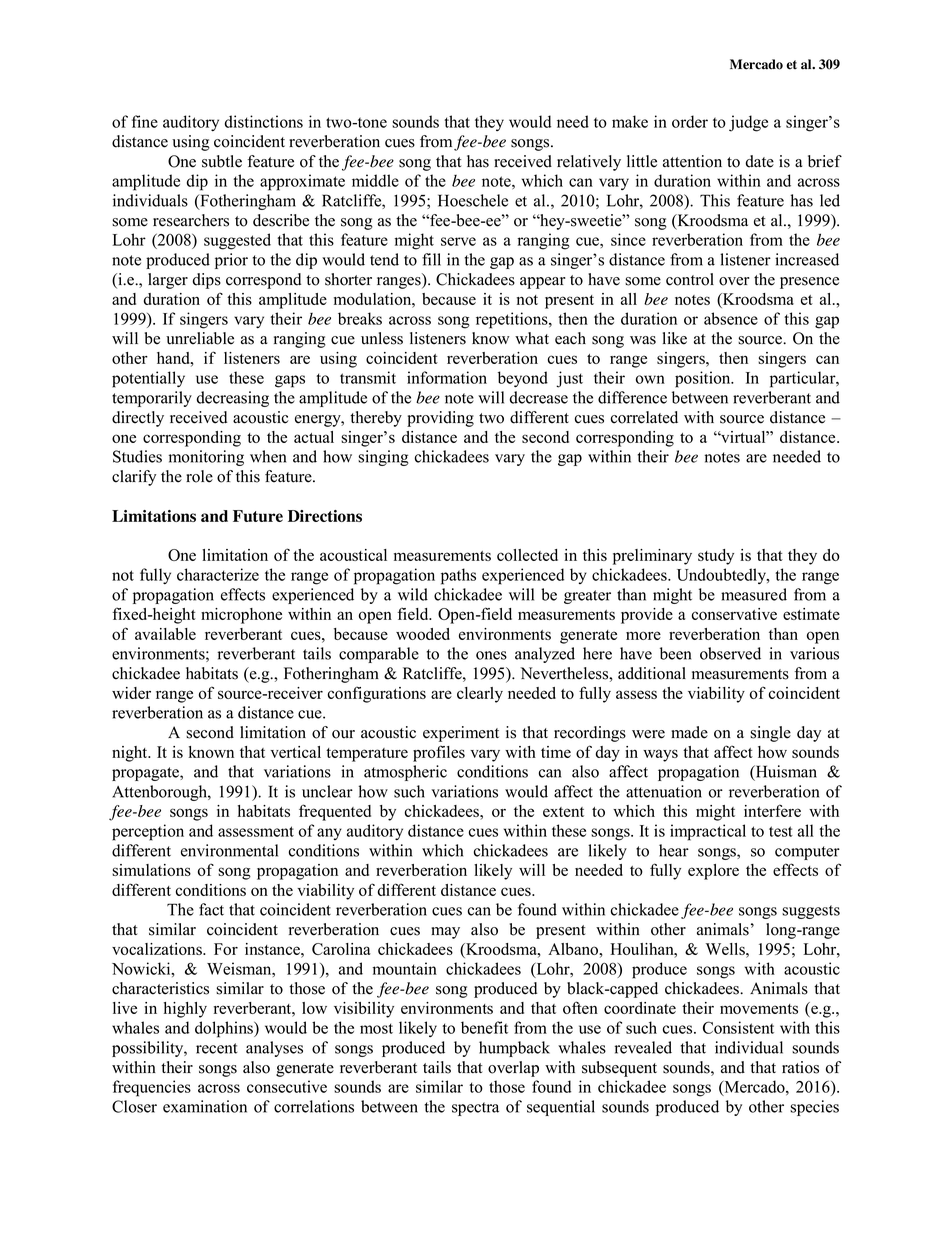  I want to click on subtle, so click(222, 161).
